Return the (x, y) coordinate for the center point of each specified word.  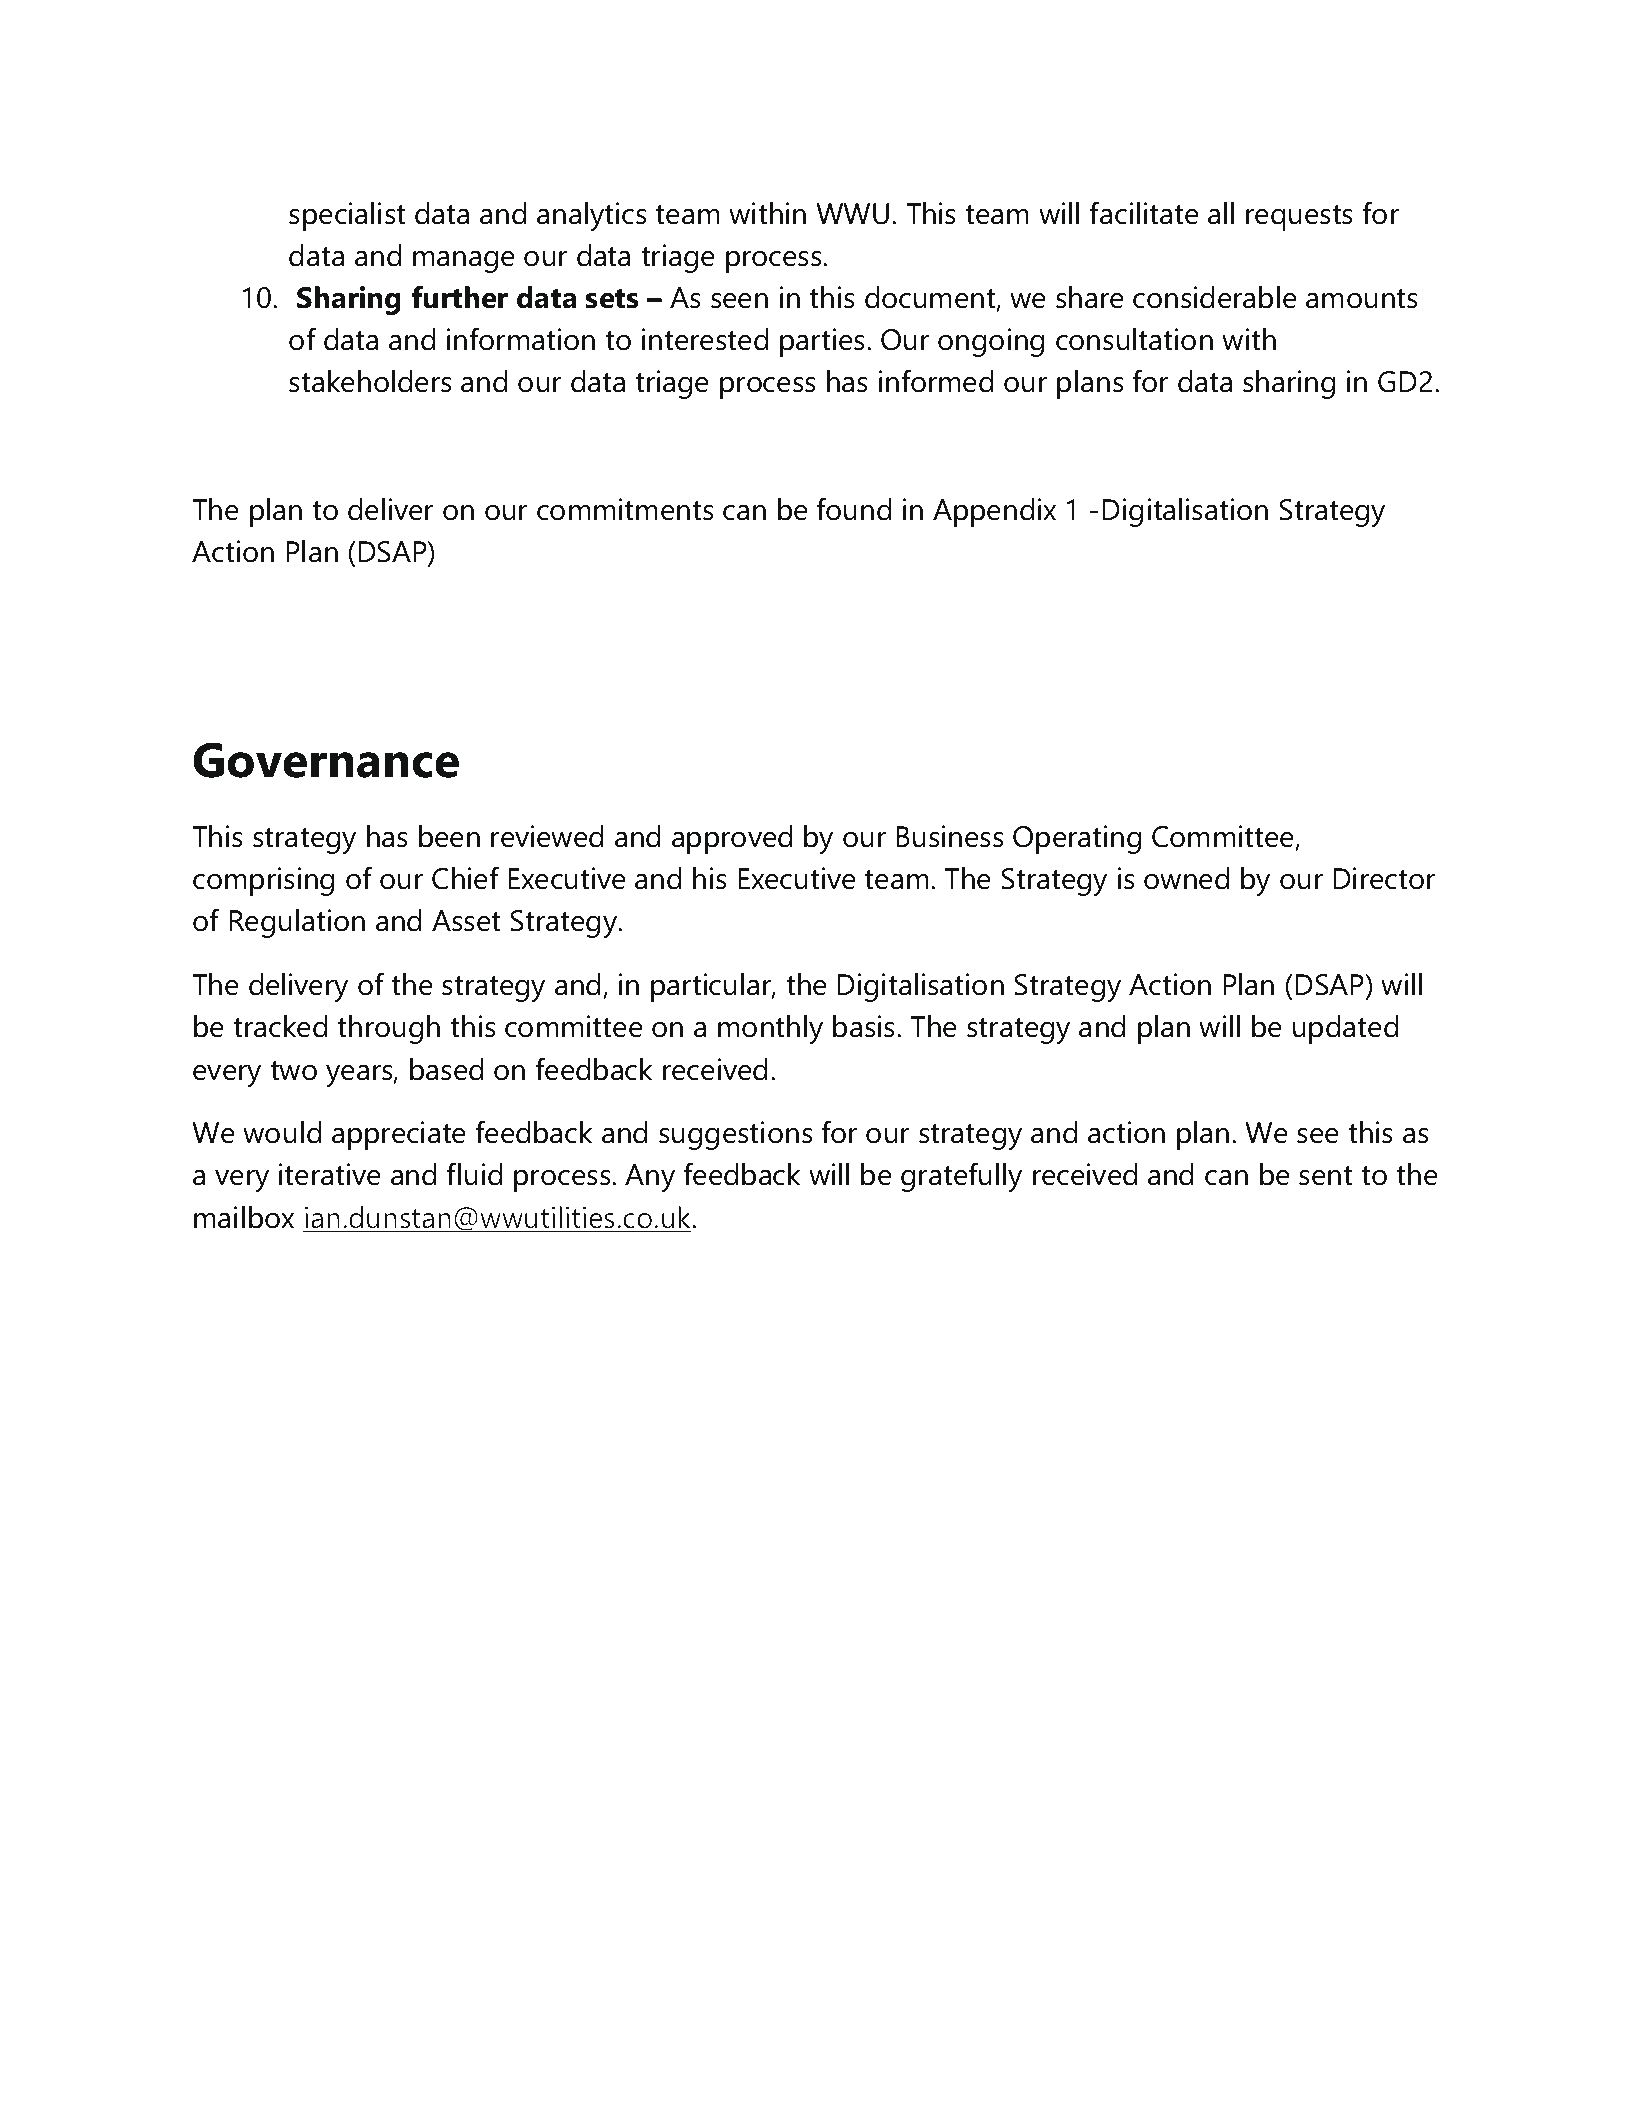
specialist (347, 216)
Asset (466, 921)
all (1221, 213)
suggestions (736, 1135)
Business (950, 836)
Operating (1077, 839)
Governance (326, 760)
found (853, 509)
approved (732, 839)
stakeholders (370, 381)
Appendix (994, 512)
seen (739, 301)
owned (1186, 878)
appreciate (399, 1135)
